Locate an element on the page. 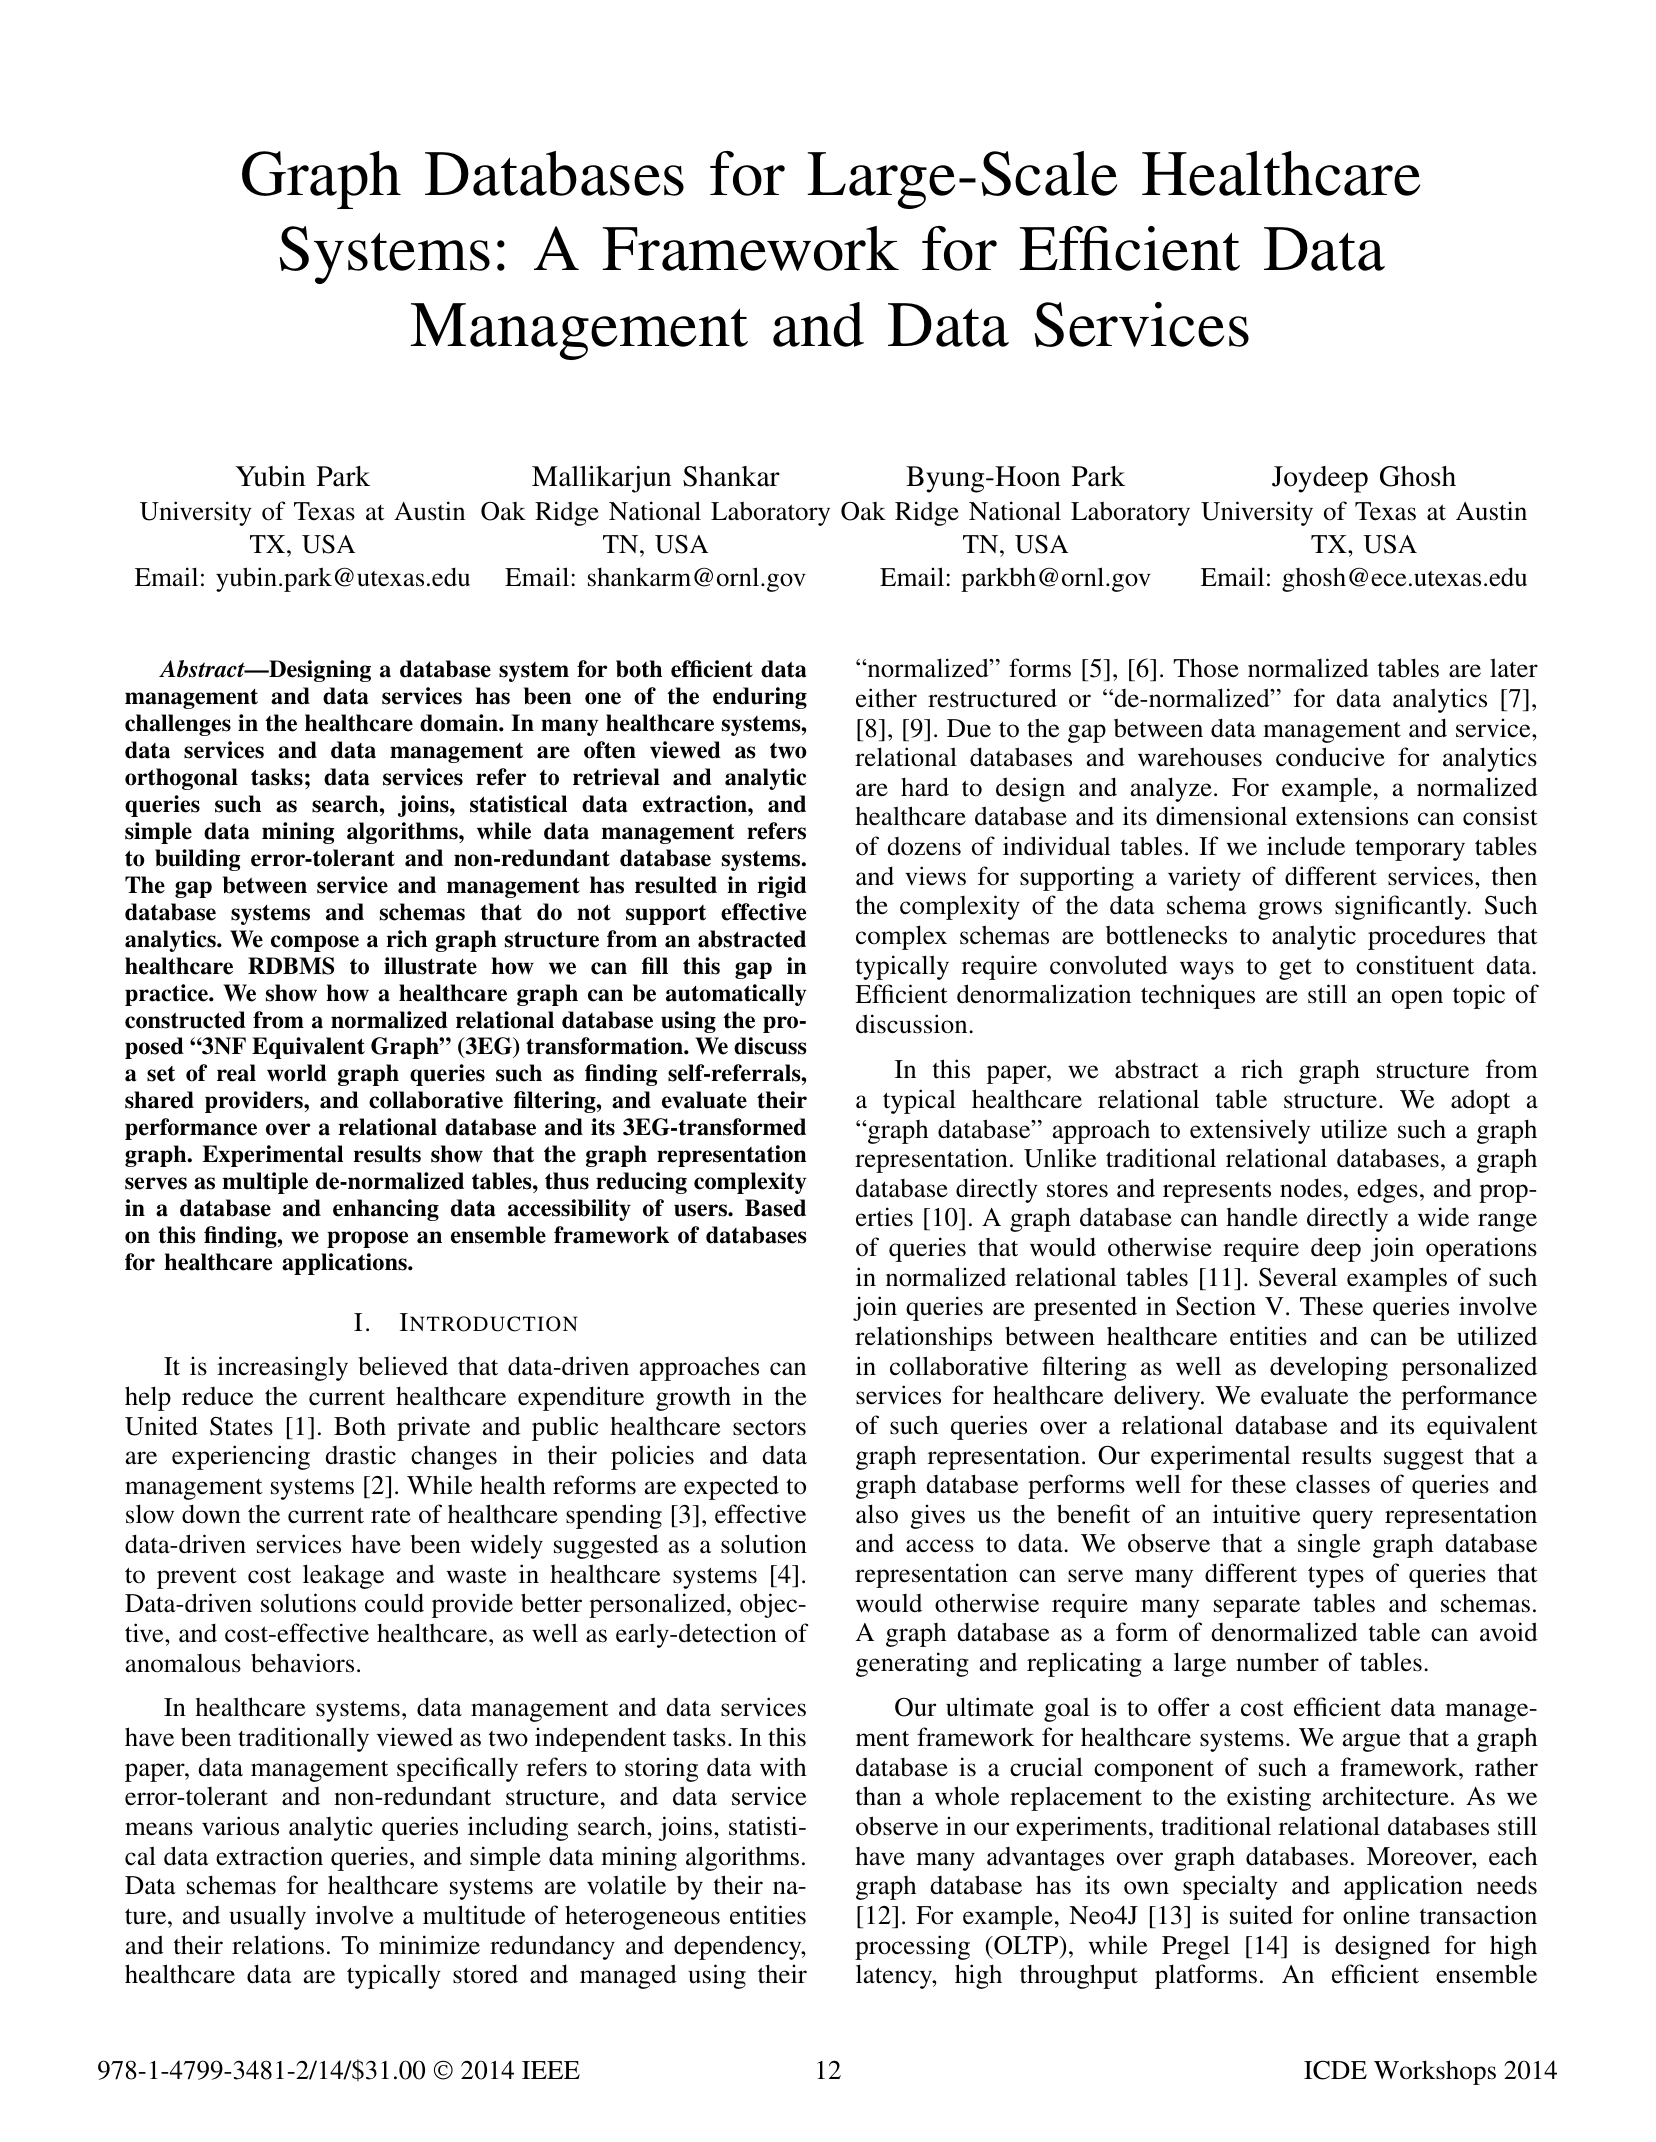 This document has height=2142, width=1656. Workshops is located at coordinates (1435, 2072).
